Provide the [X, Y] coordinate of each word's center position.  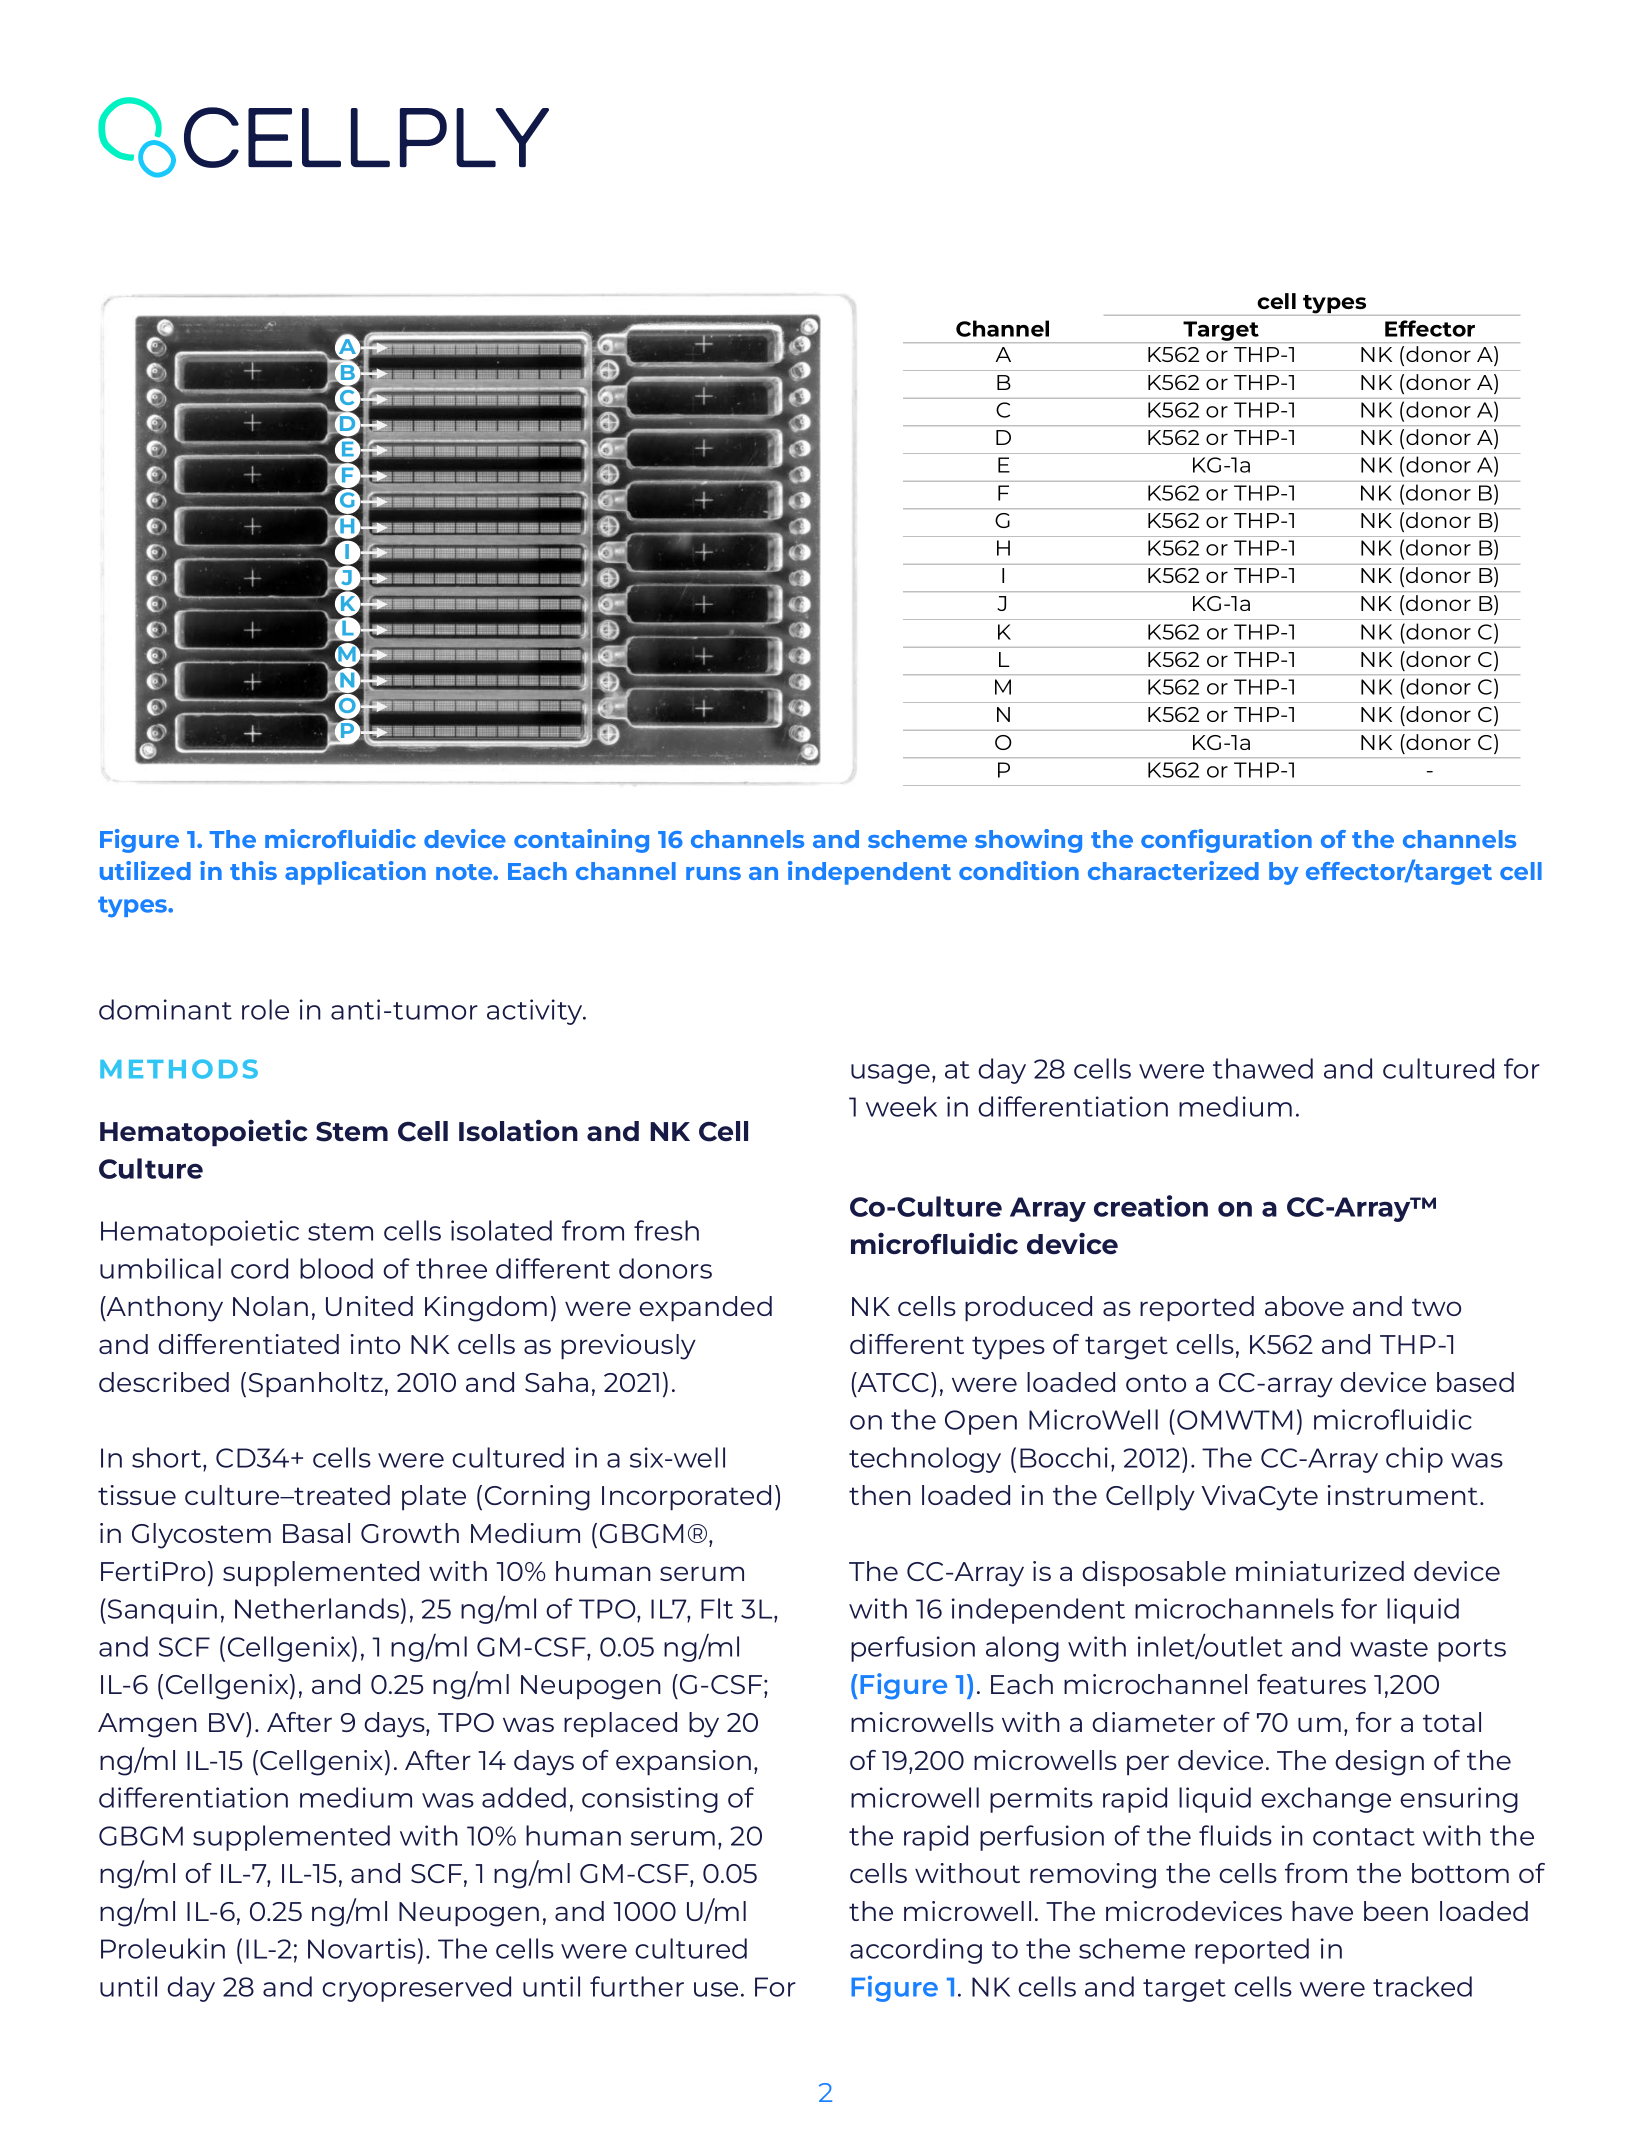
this [253, 870]
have [1322, 1911]
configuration [1226, 841]
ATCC [892, 1382]
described [164, 1382]
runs [713, 873]
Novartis [362, 1948]
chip [1414, 1460]
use [716, 1989]
